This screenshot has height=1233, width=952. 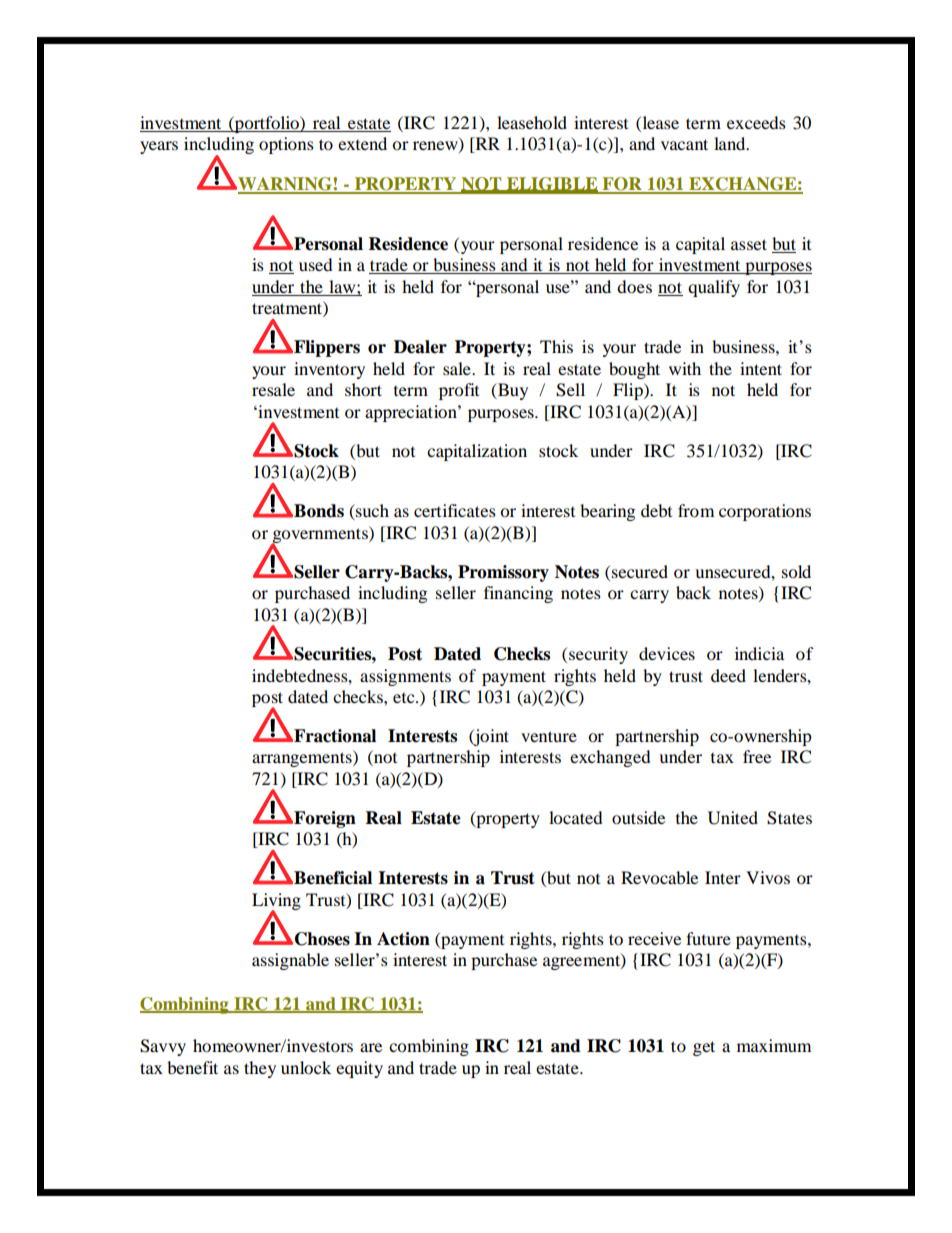 What do you see at coordinates (731, 143) in the screenshot?
I see `land` at bounding box center [731, 143].
